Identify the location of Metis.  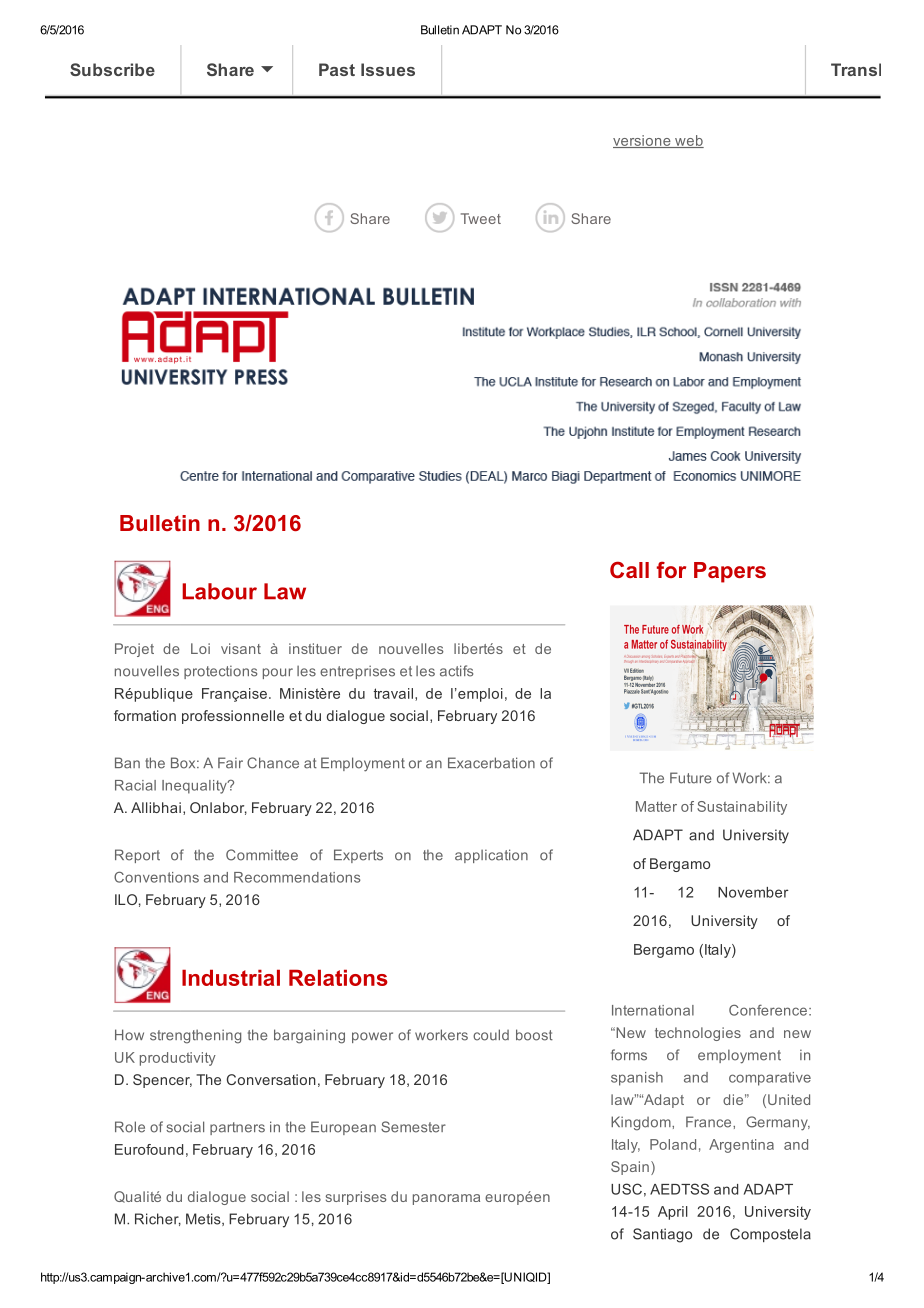
(204, 1219).
